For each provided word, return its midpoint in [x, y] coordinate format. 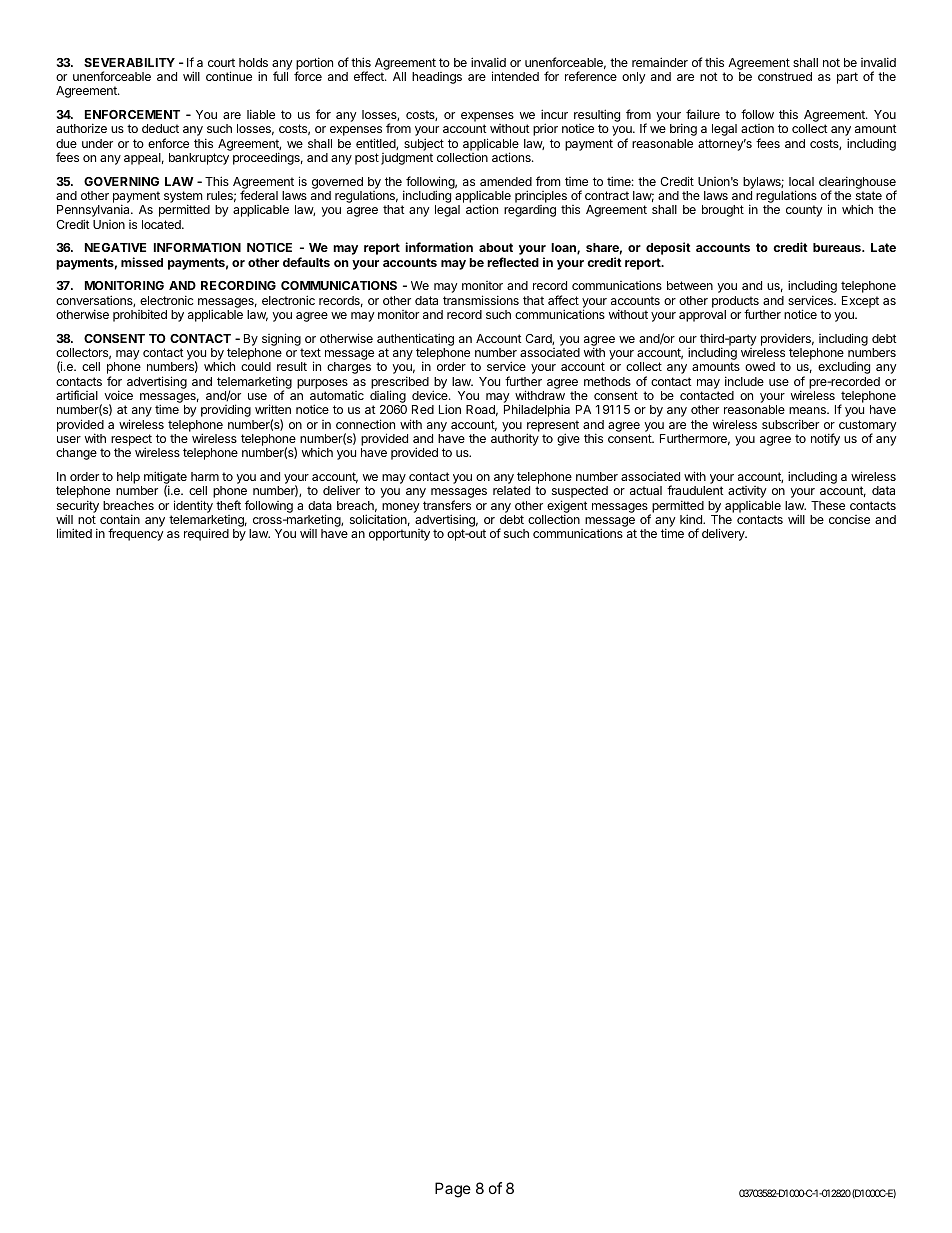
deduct [160, 128]
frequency [136, 534]
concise [849, 519]
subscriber [790, 424]
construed [785, 76]
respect [131, 441]
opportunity [399, 535]
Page [453, 1190]
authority [515, 439]
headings [437, 78]
